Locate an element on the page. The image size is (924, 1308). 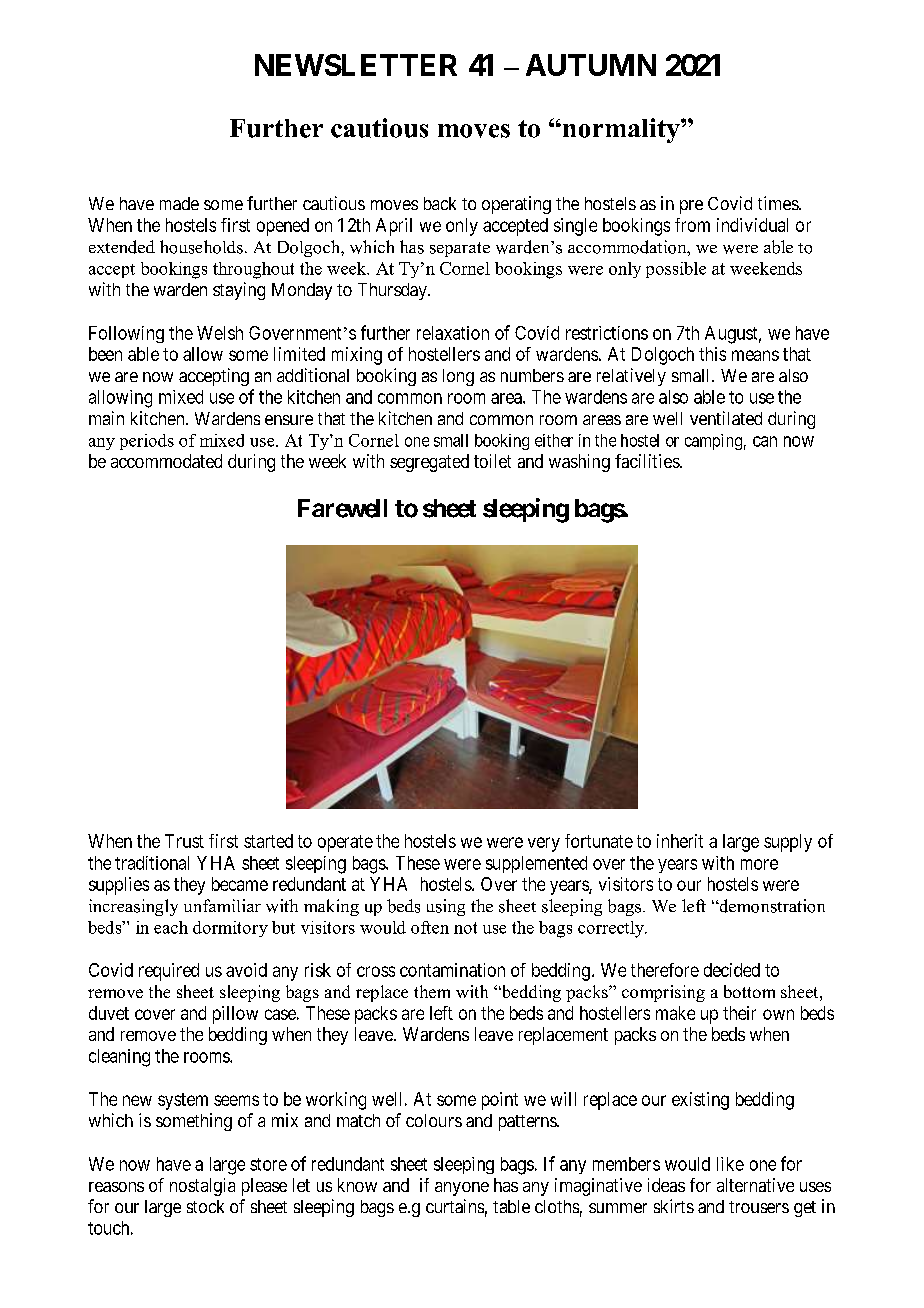
required is located at coordinates (169, 972).
